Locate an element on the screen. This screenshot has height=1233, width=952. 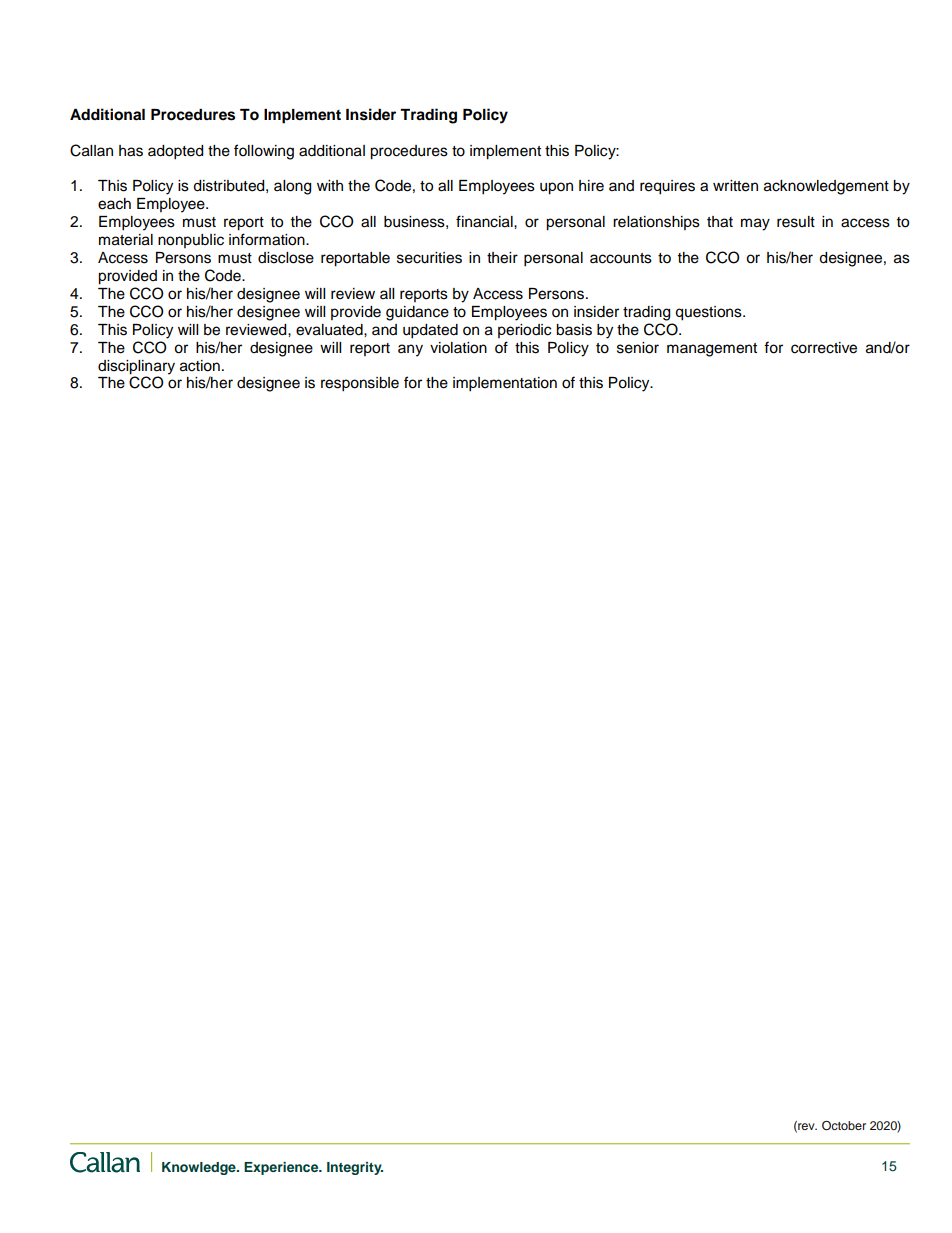
adopted is located at coordinates (175, 152).
